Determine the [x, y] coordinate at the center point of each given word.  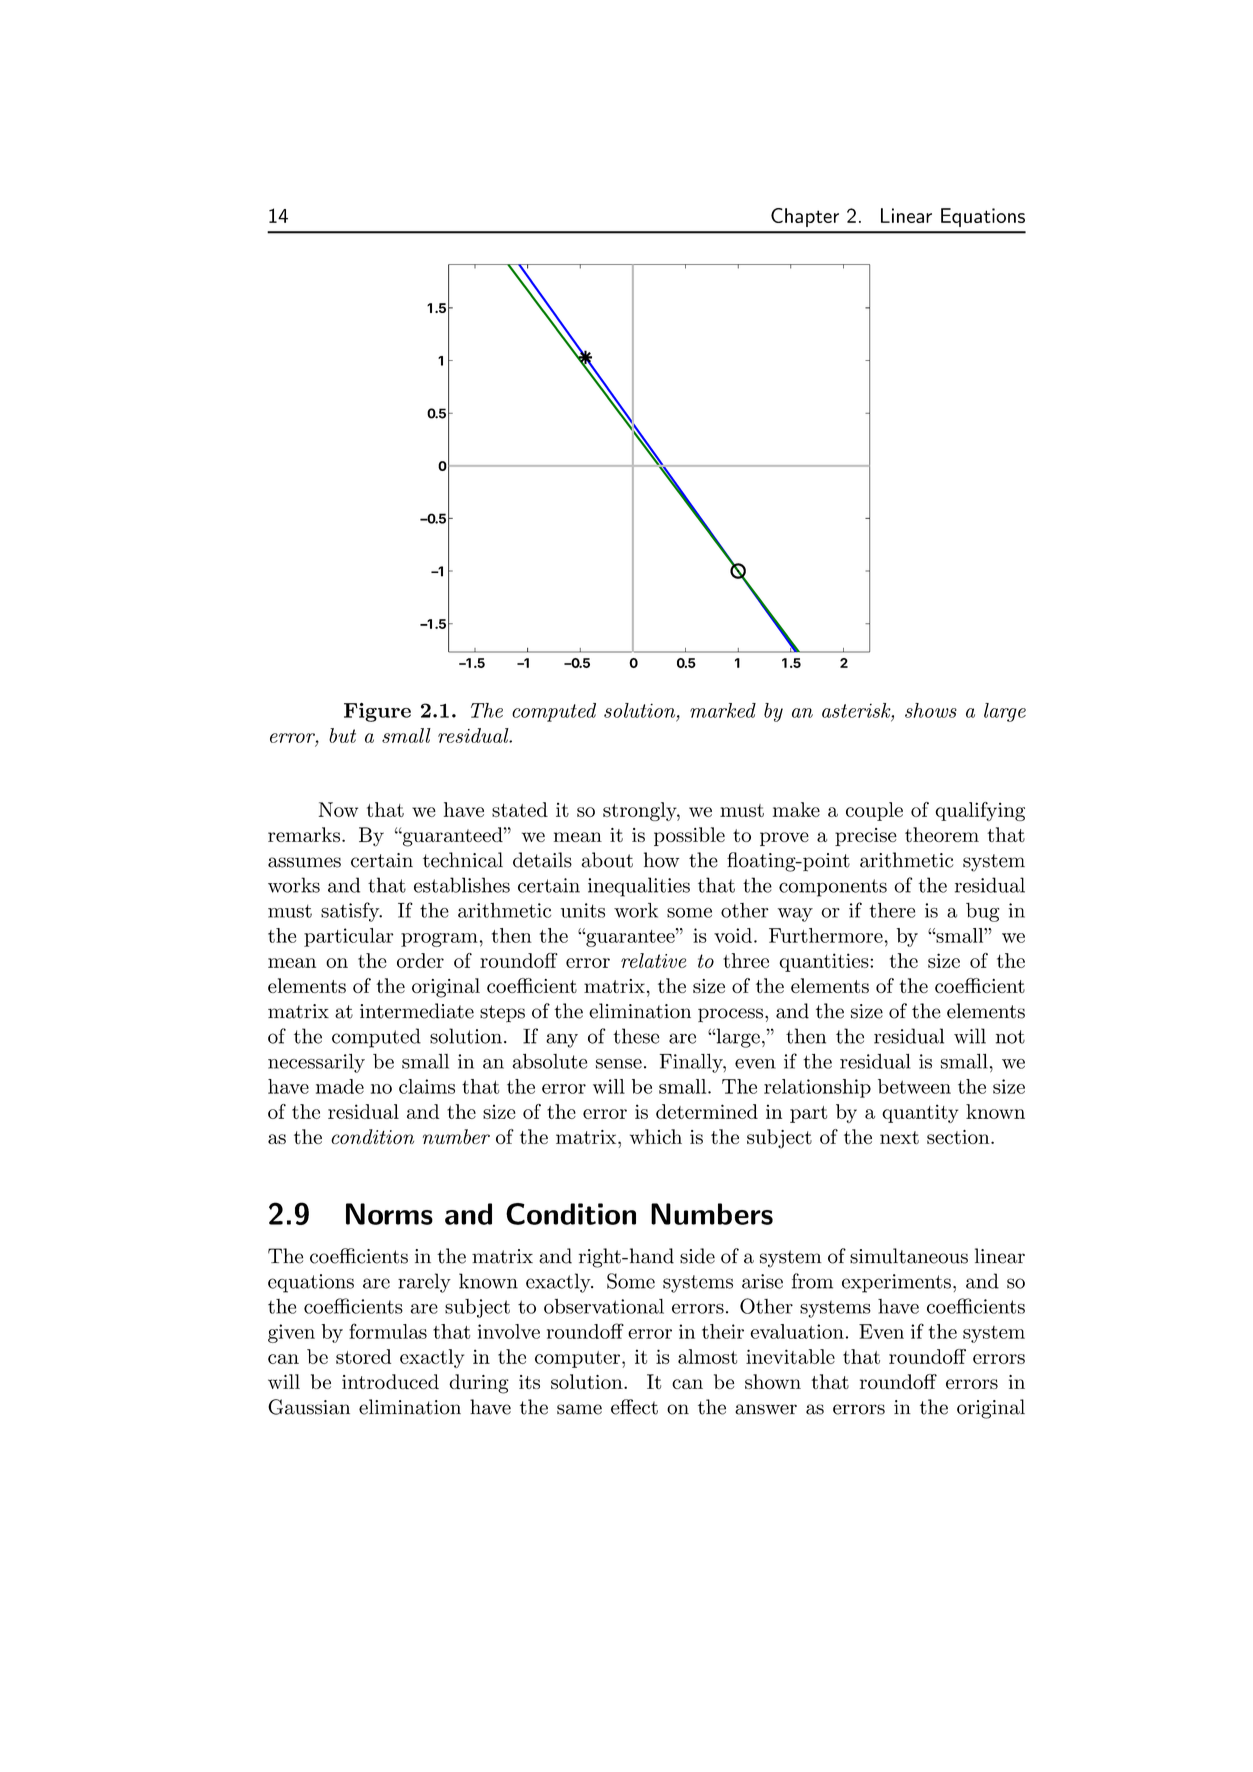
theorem [942, 834]
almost [707, 1356]
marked [723, 710]
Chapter [805, 217]
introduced [390, 1381]
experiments [896, 1283]
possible [689, 836]
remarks [304, 834]
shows [931, 710]
